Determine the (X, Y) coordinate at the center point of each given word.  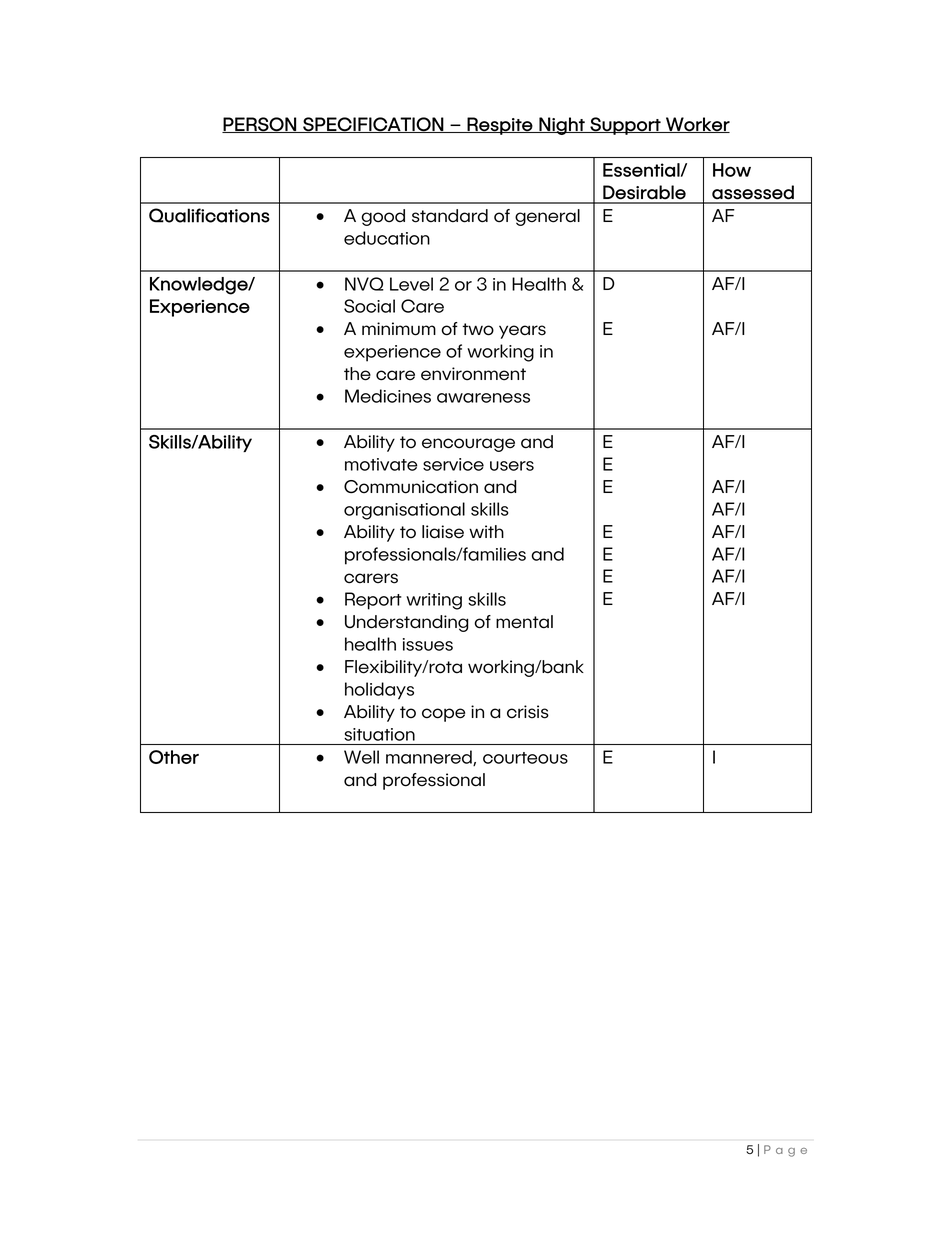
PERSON (260, 125)
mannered (430, 758)
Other (174, 757)
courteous (525, 758)
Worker (697, 125)
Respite (500, 126)
